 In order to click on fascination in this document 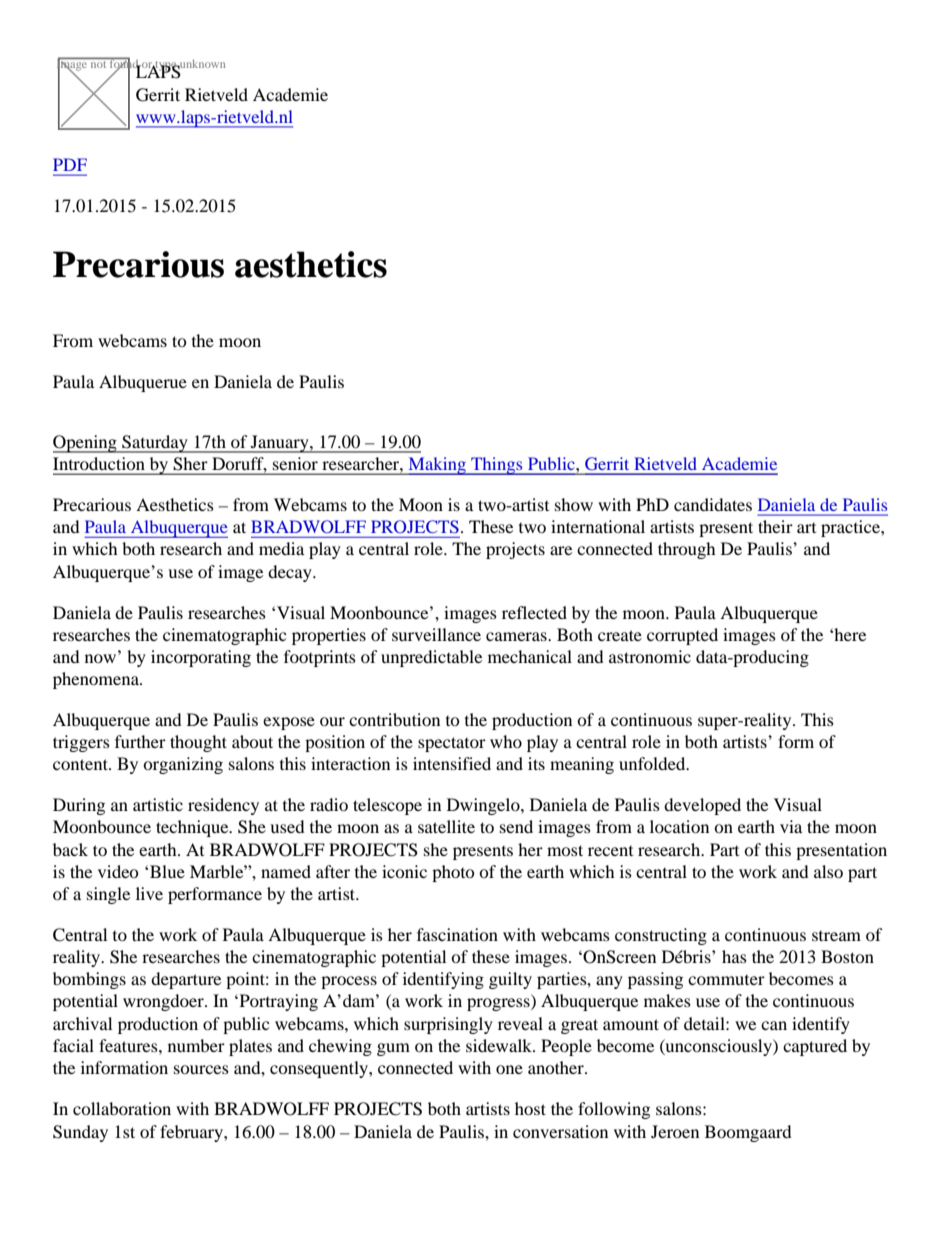, I will do `click(457, 934)`.
